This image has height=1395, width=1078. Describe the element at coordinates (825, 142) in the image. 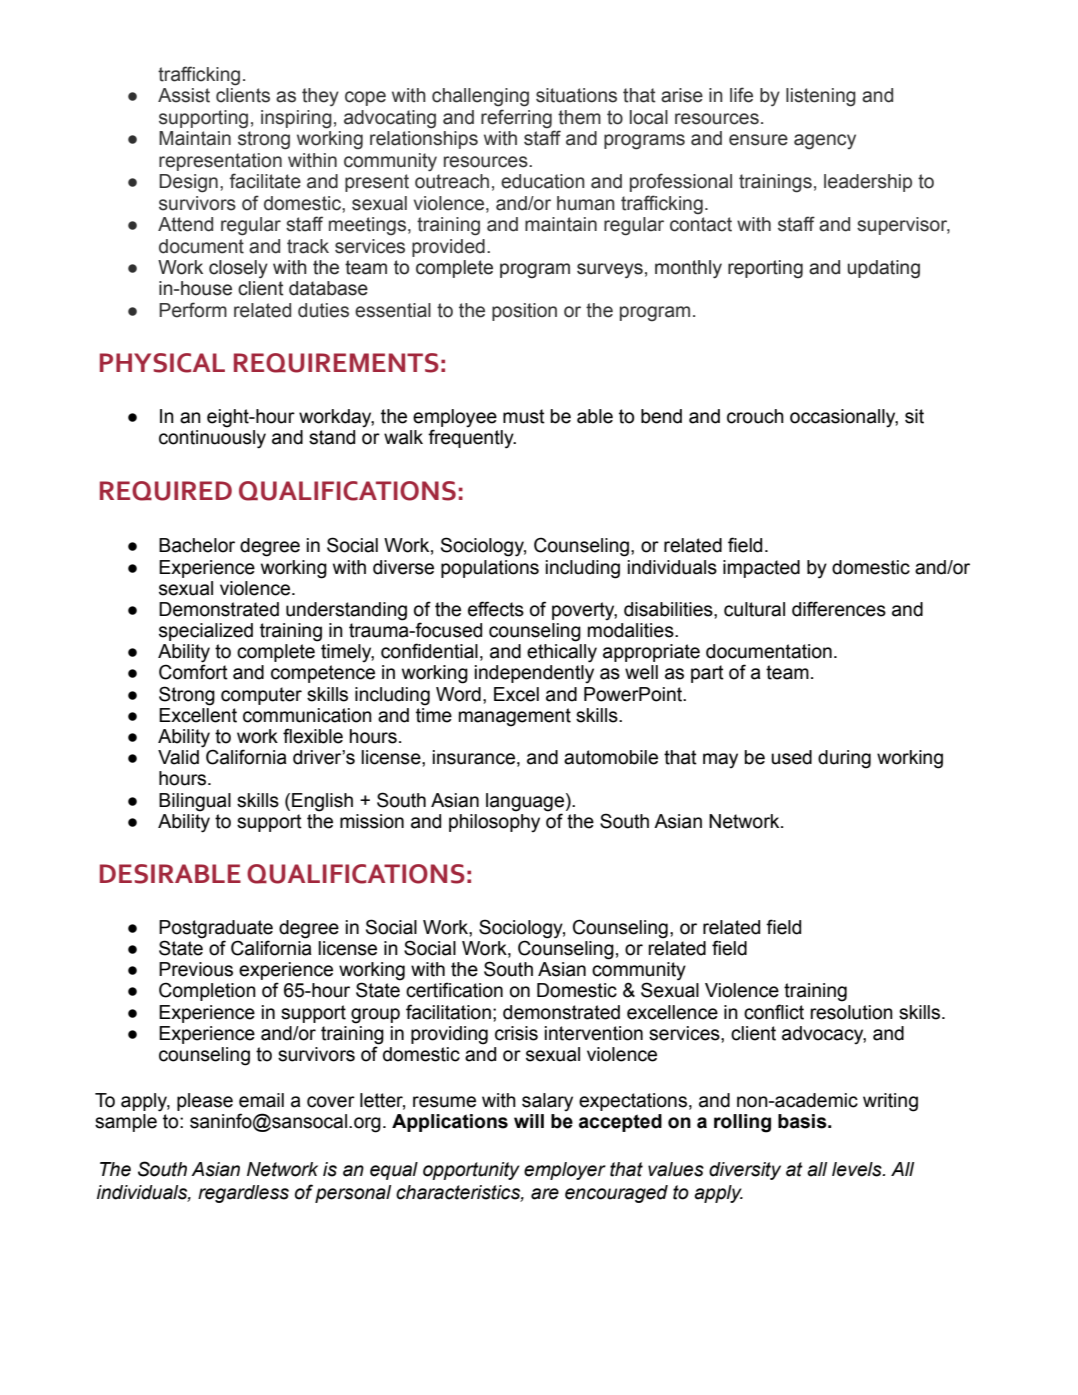

I see `agency` at that location.
